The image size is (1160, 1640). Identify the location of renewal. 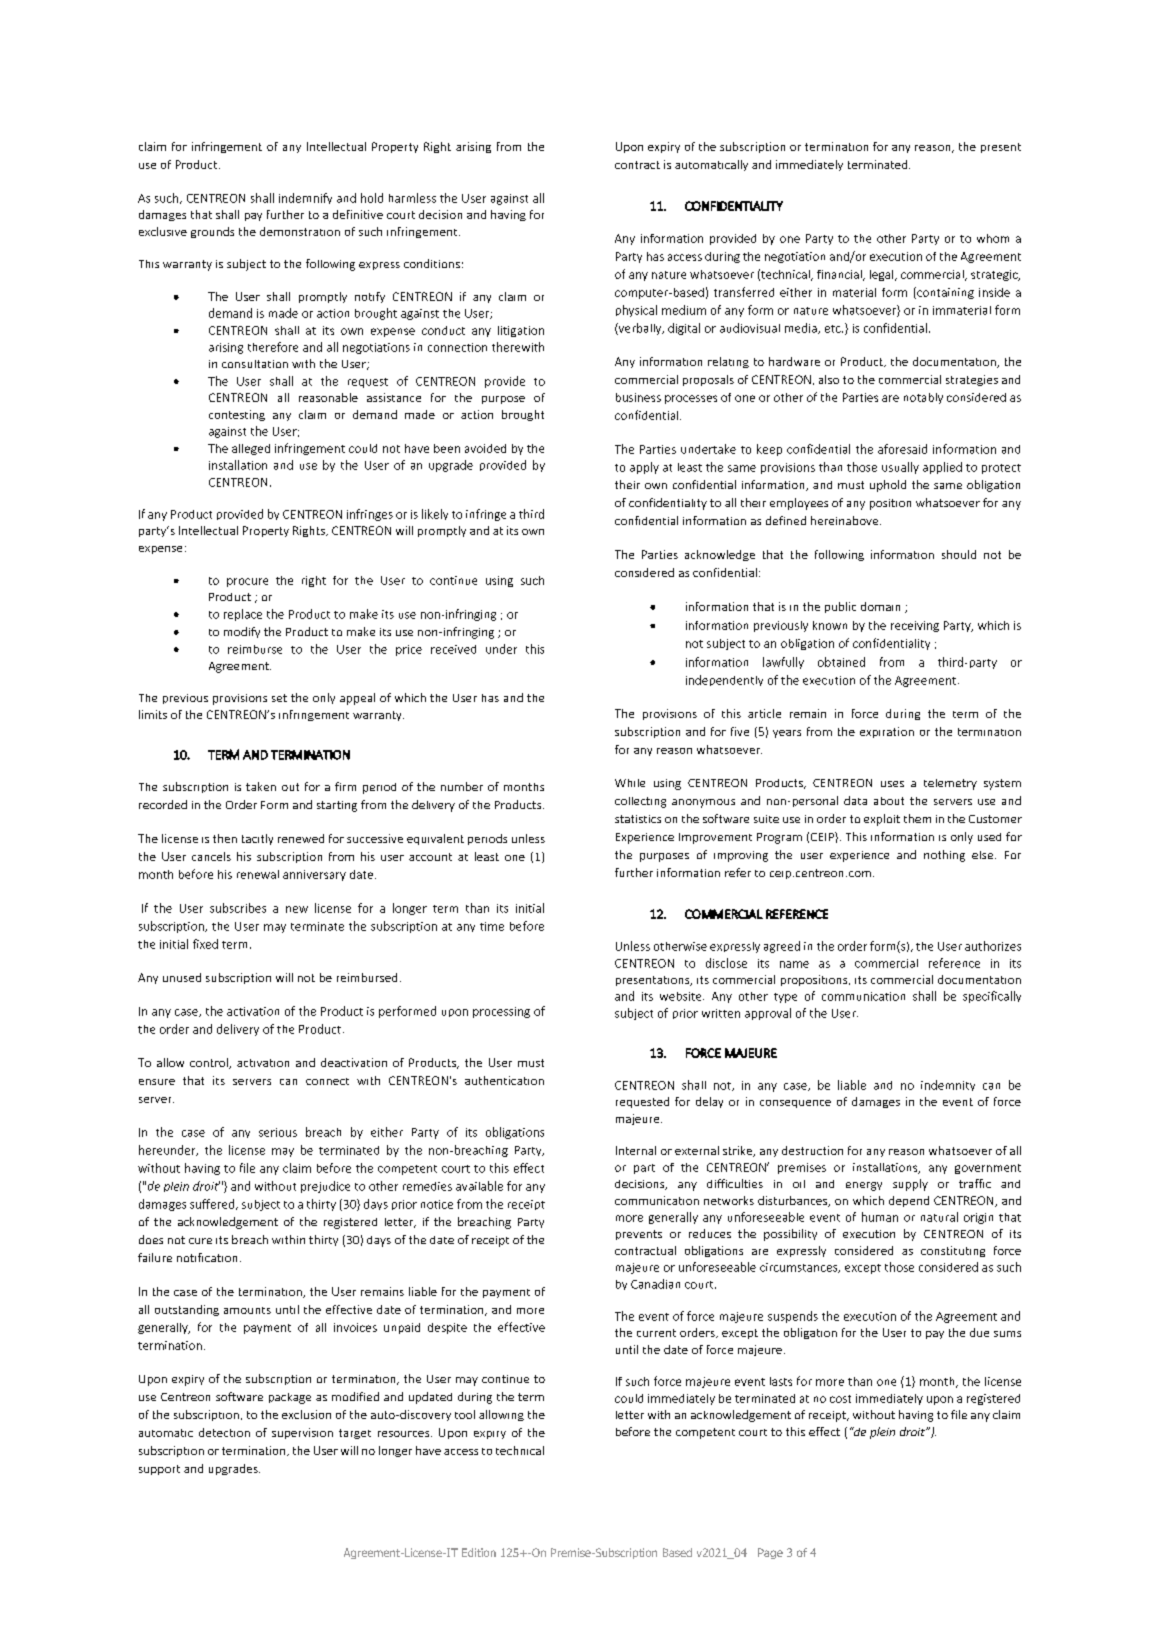
(258, 874).
